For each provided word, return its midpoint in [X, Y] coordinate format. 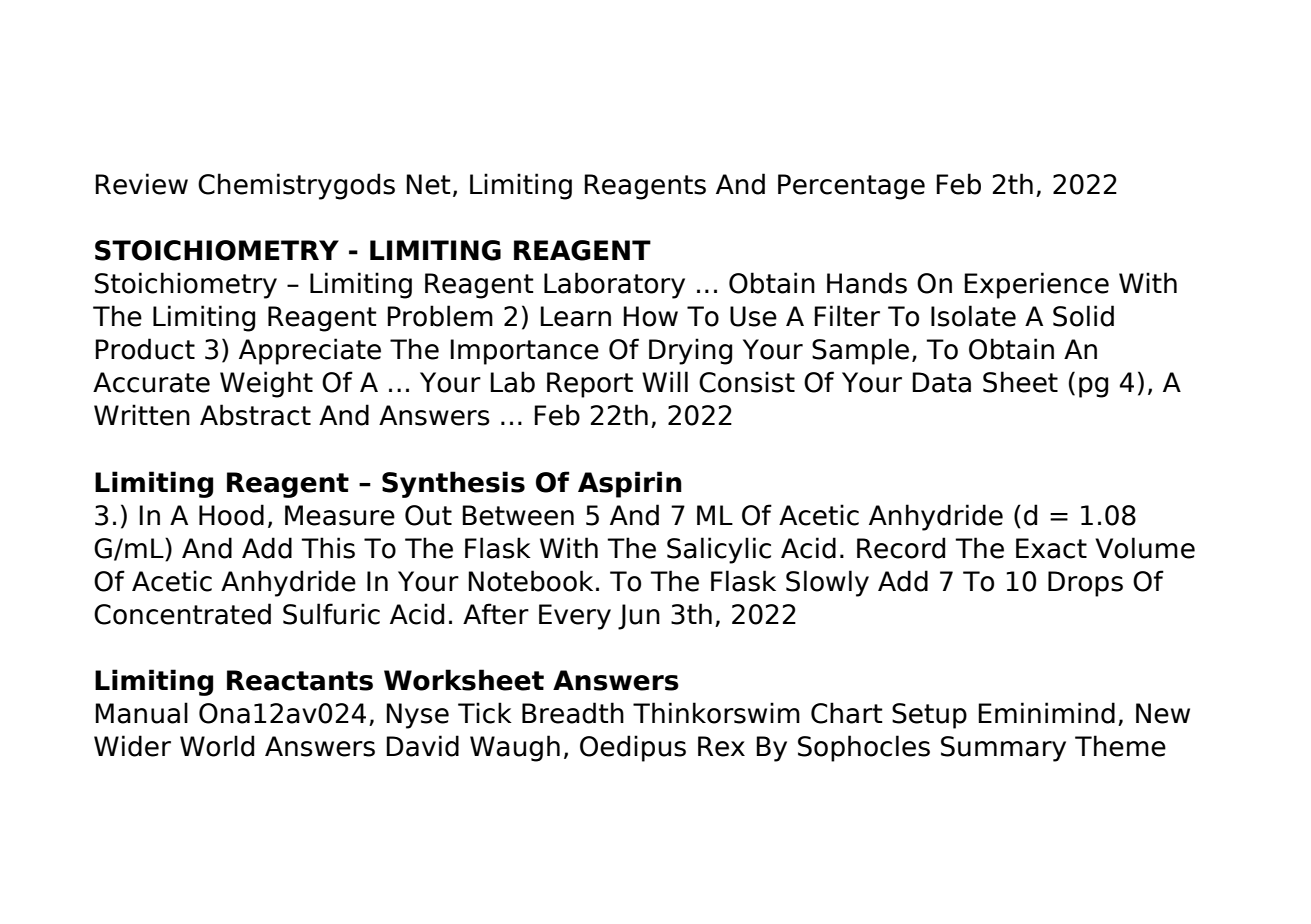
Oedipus [633, 748]
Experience [1036, 285]
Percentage [851, 187]
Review [141, 184]
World [217, 746]
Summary [1003, 749]
